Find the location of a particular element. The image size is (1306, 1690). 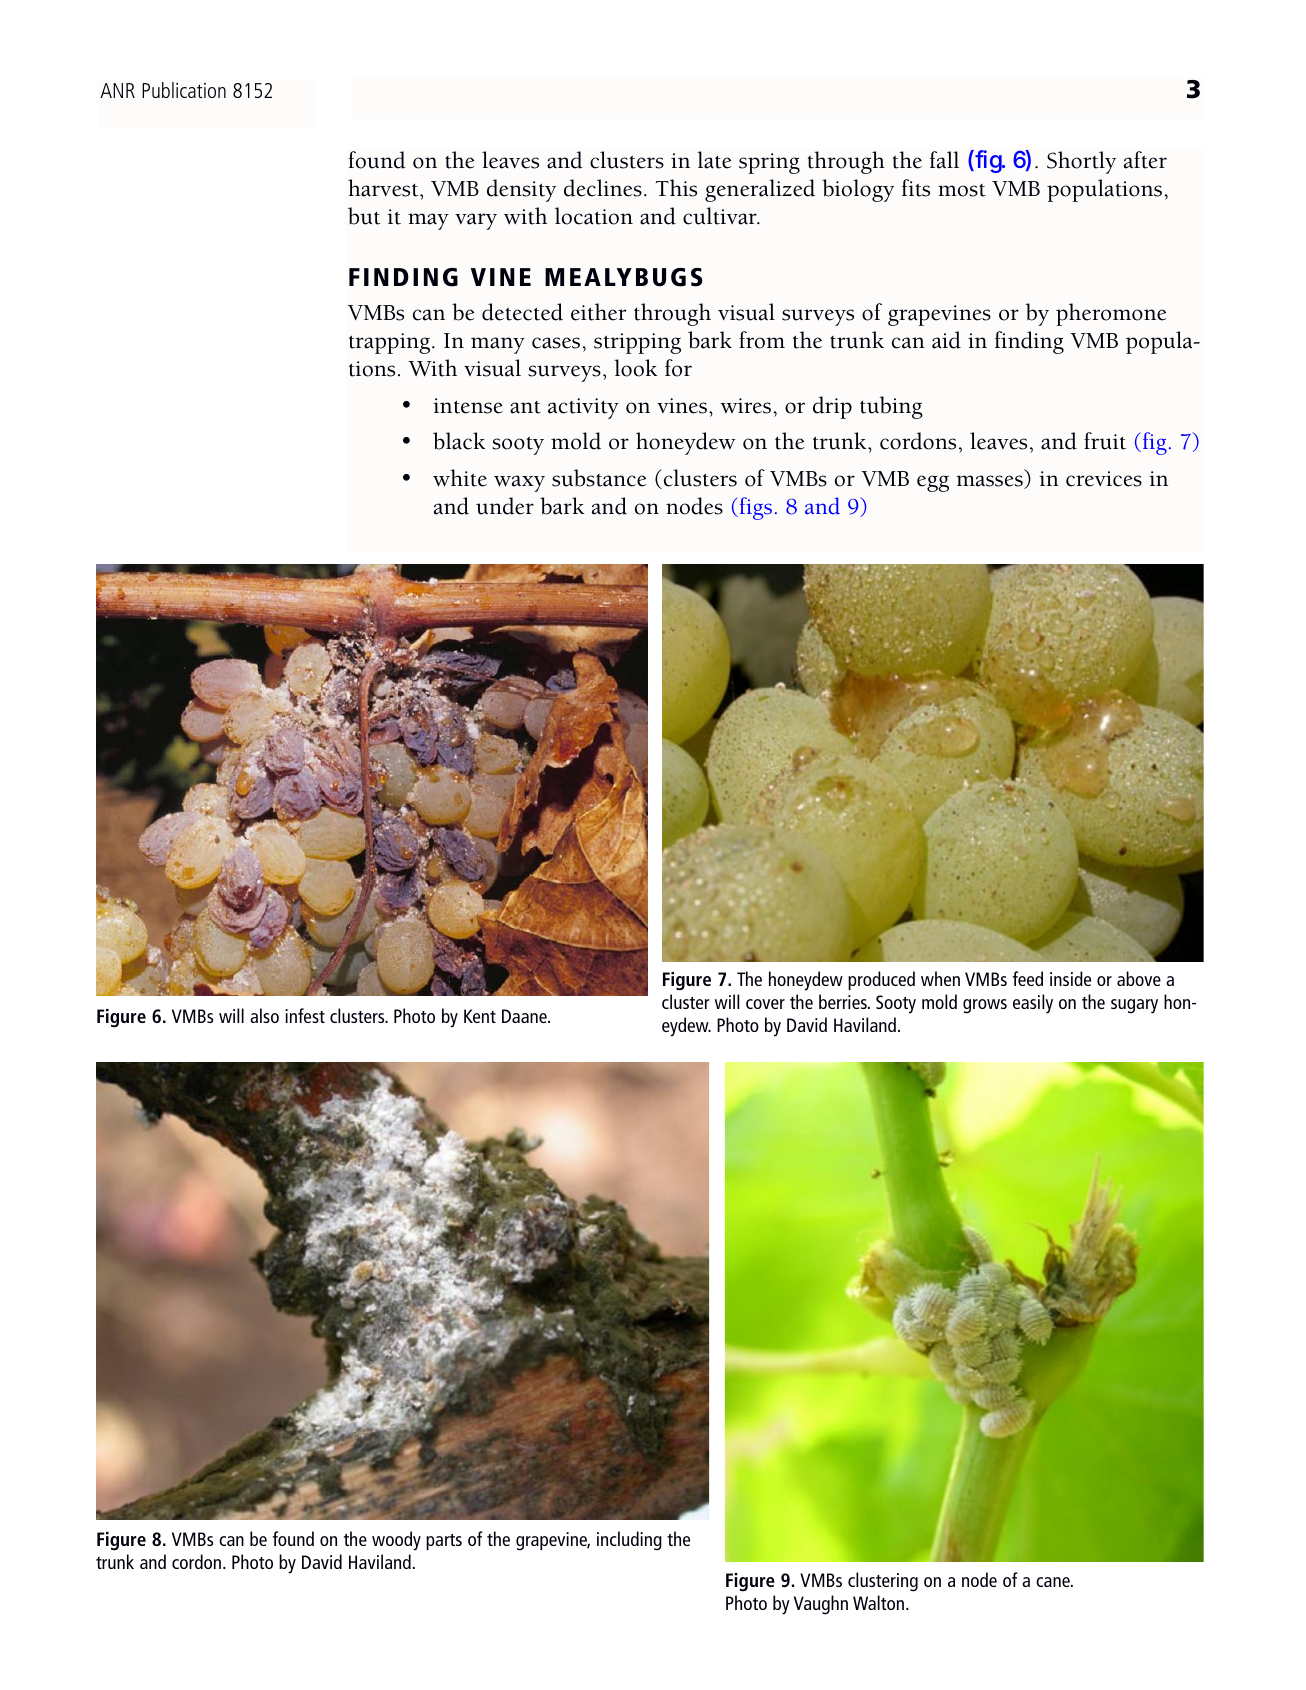

Shortly is located at coordinates (1081, 162).
